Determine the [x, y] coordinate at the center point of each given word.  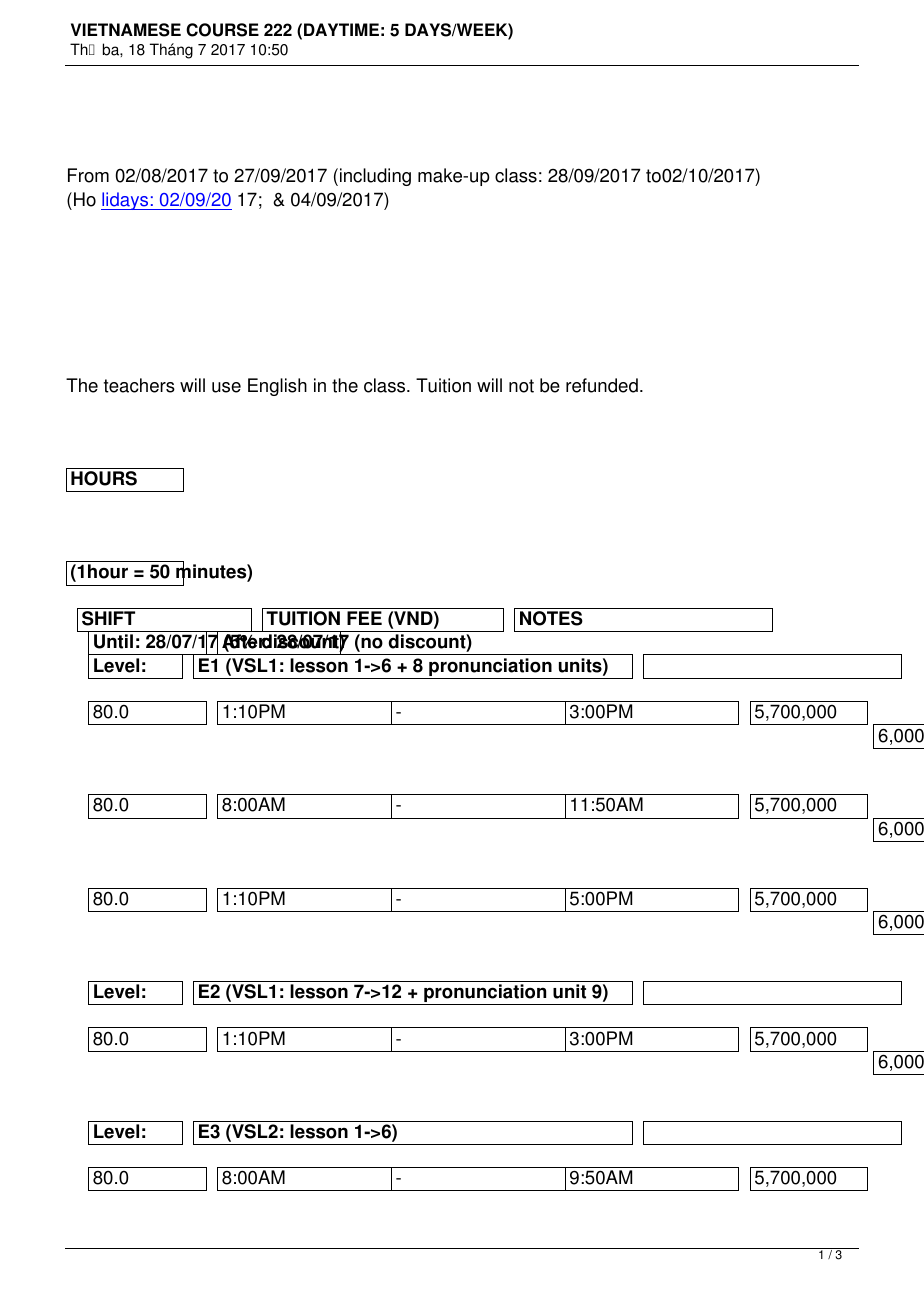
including [375, 177]
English [277, 387]
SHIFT [108, 618]
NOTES [551, 618]
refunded [602, 385]
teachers [139, 385]
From [88, 175]
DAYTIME [341, 29]
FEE [364, 618]
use [226, 387]
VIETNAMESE [126, 30]
